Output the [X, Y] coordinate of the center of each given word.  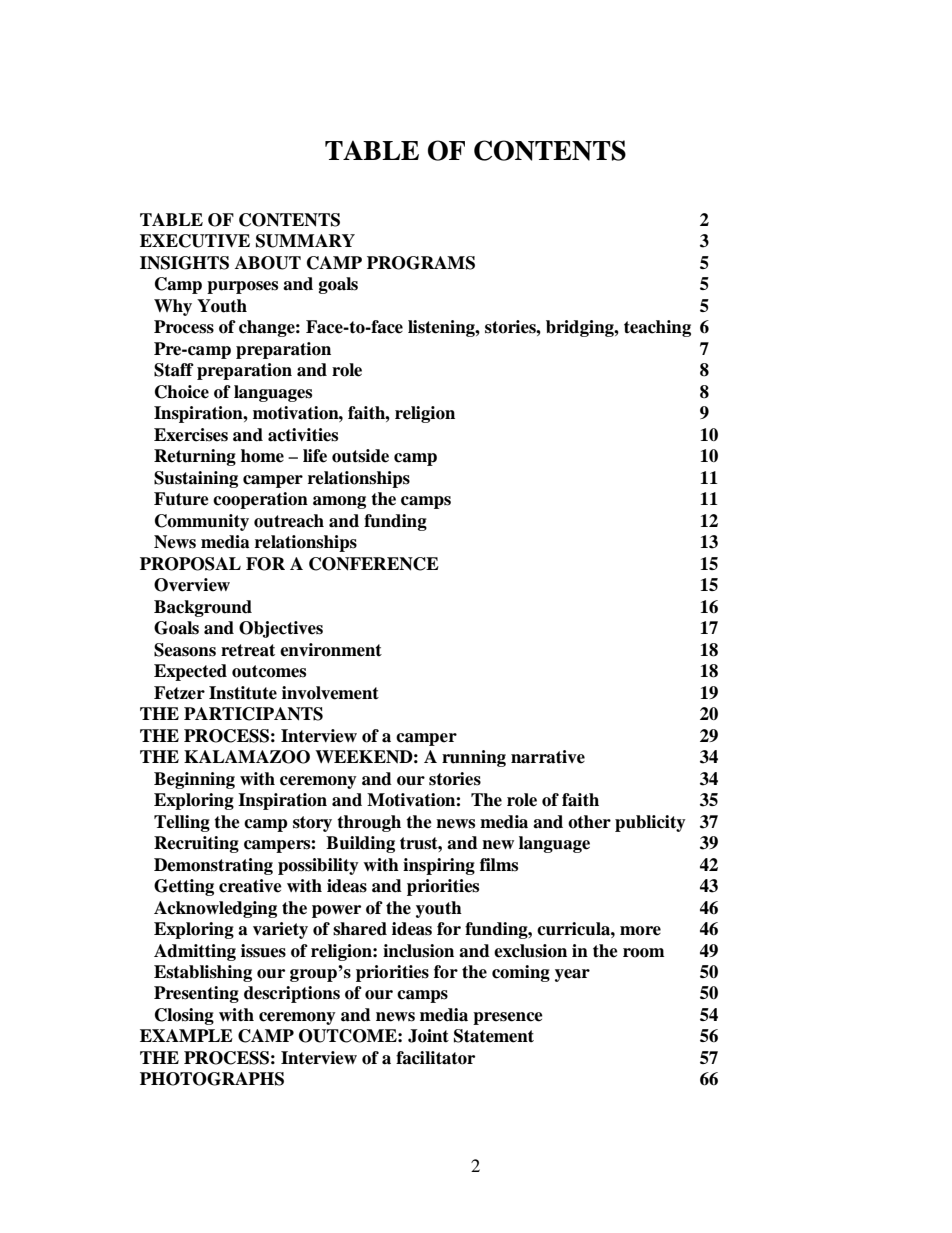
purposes [242, 287]
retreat [248, 650]
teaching [657, 328]
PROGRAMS [421, 263]
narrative [548, 757]
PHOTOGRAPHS [212, 1079]
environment [331, 650]
